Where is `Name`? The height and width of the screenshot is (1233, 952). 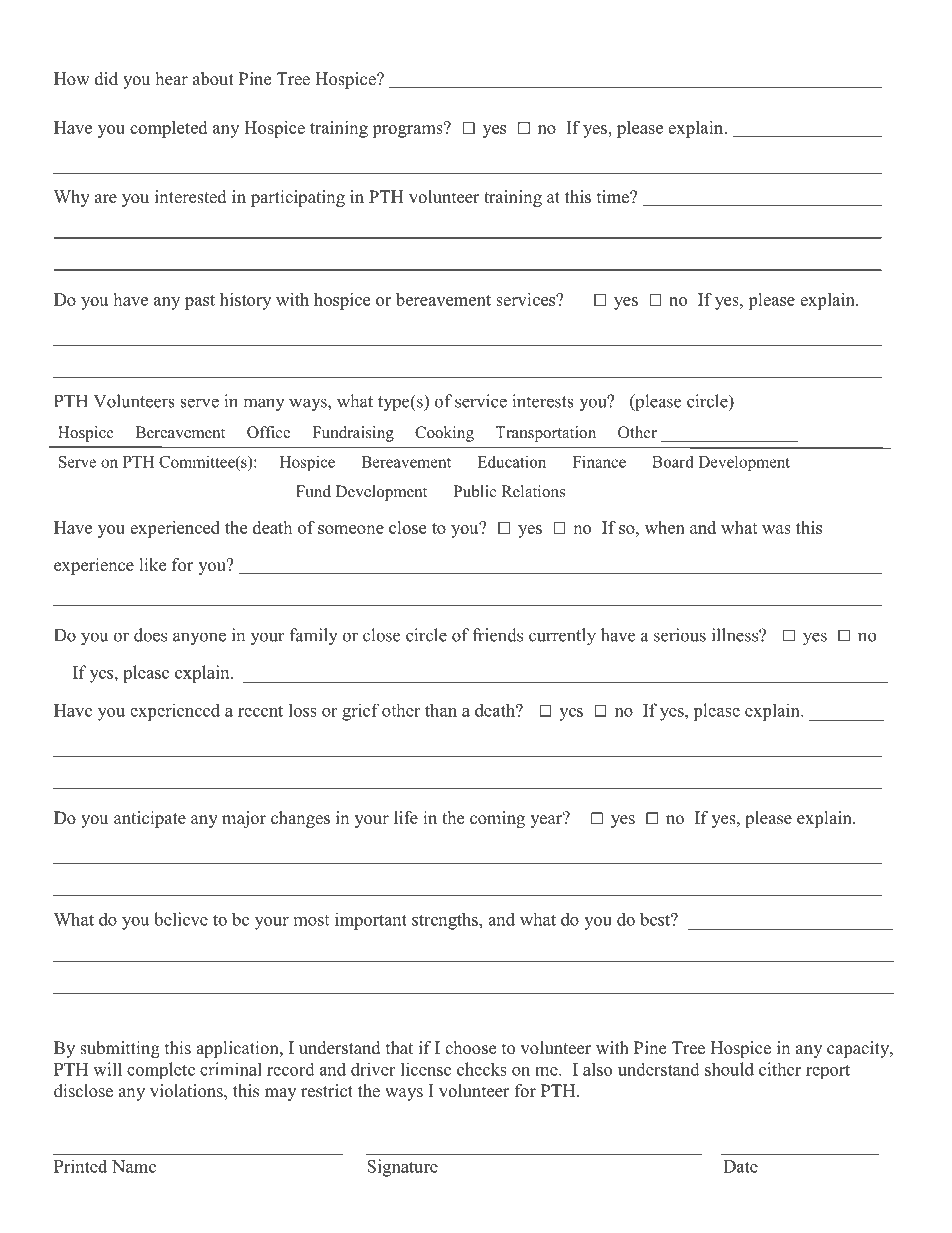 Name is located at coordinates (134, 1166).
